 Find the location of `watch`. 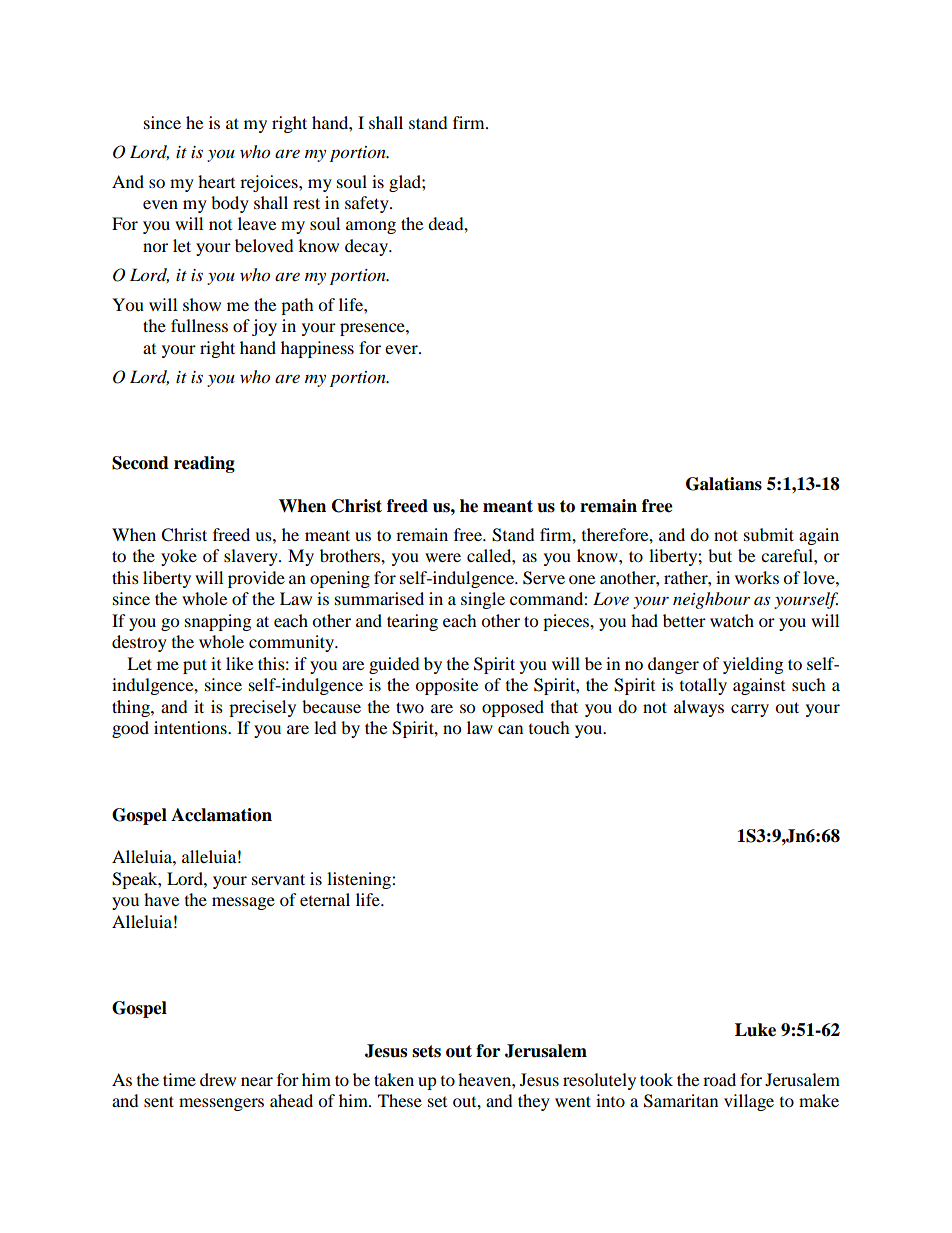

watch is located at coordinates (732, 620).
